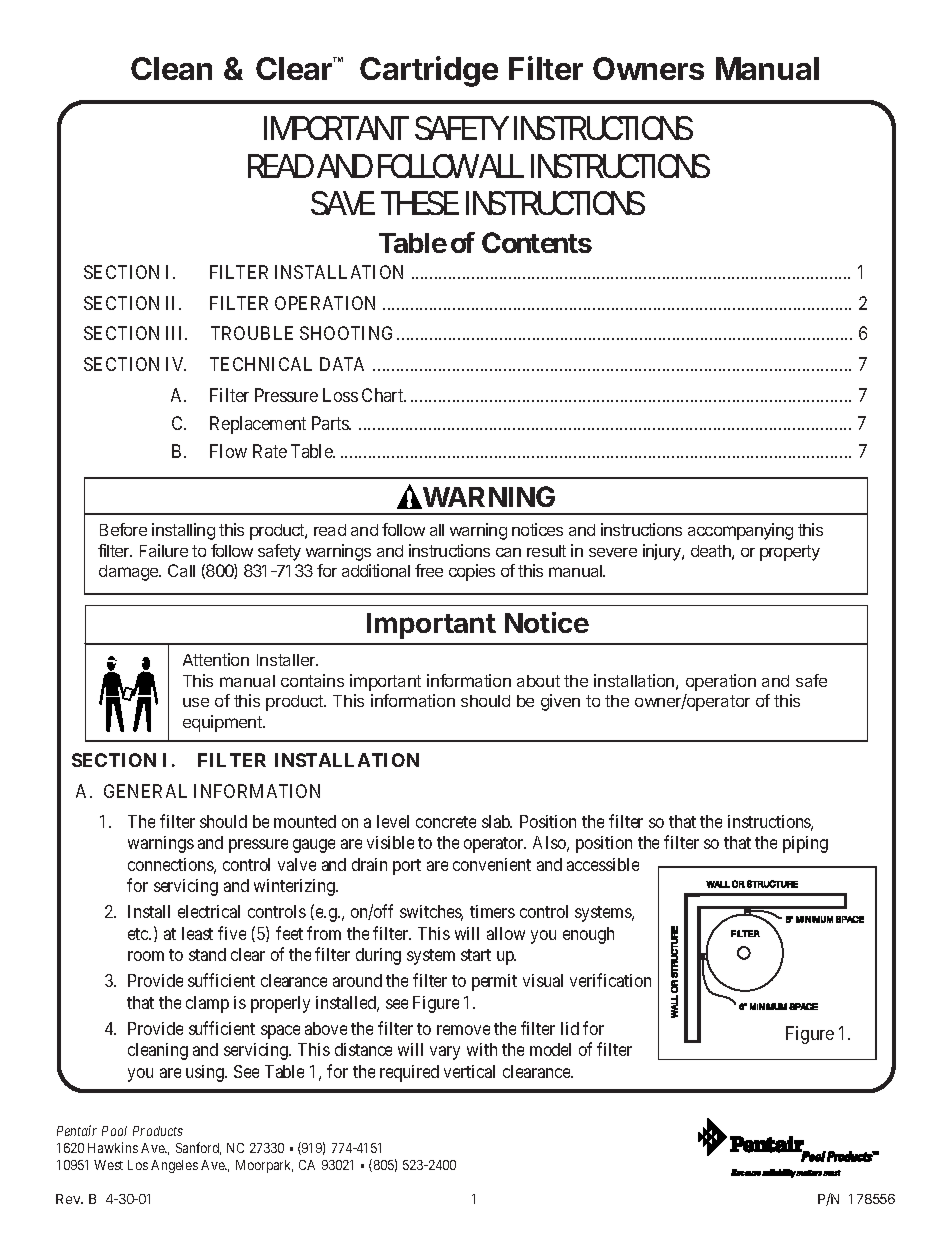  I want to click on SAVE, so click(343, 203).
